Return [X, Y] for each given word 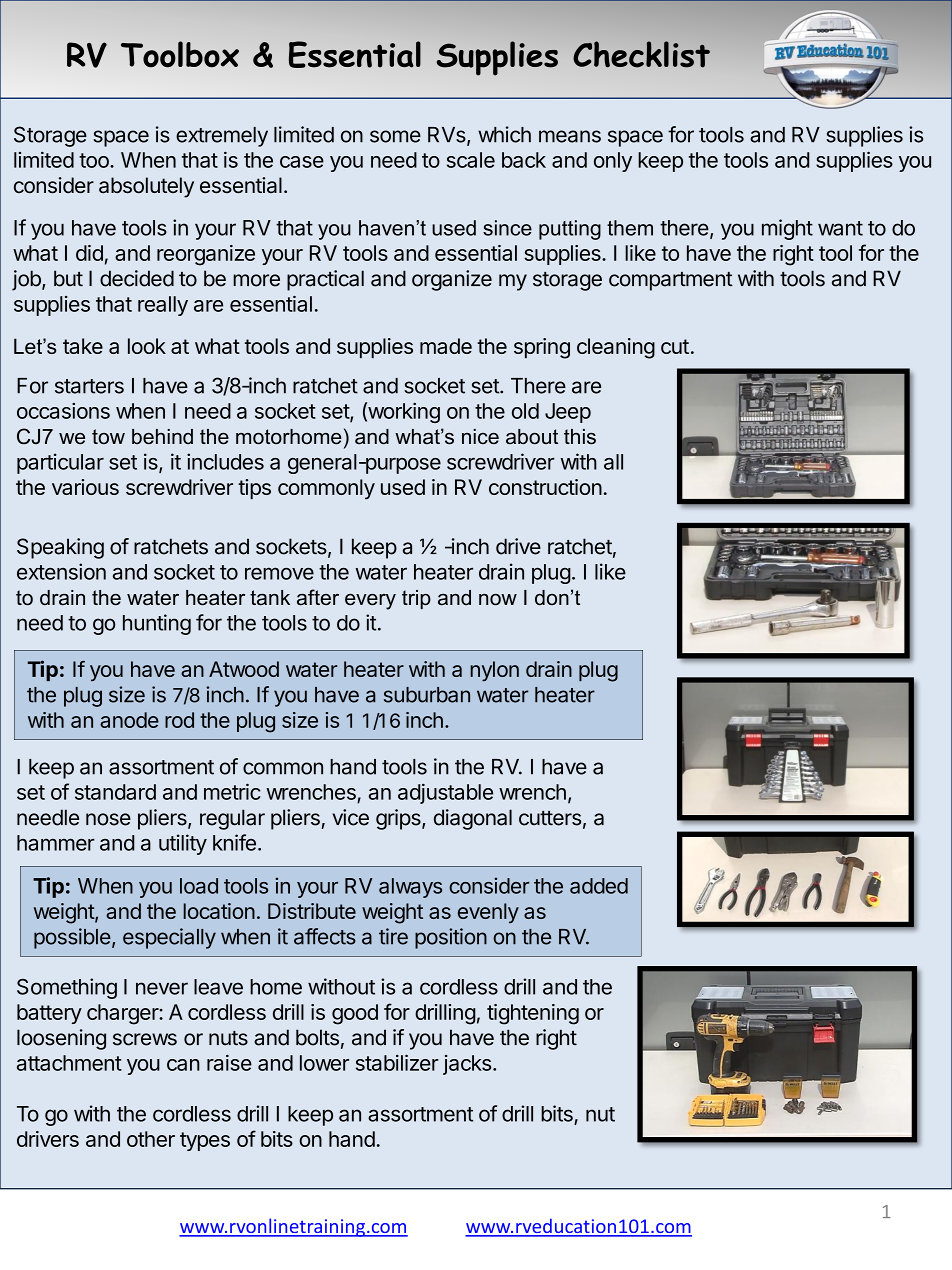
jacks [467, 1065]
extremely [222, 137]
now [498, 600]
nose [108, 819]
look [147, 346]
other [151, 1139]
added [599, 886]
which [504, 134]
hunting [157, 624]
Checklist [641, 54]
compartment [671, 281]
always [410, 888]
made [446, 346]
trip [416, 599]
